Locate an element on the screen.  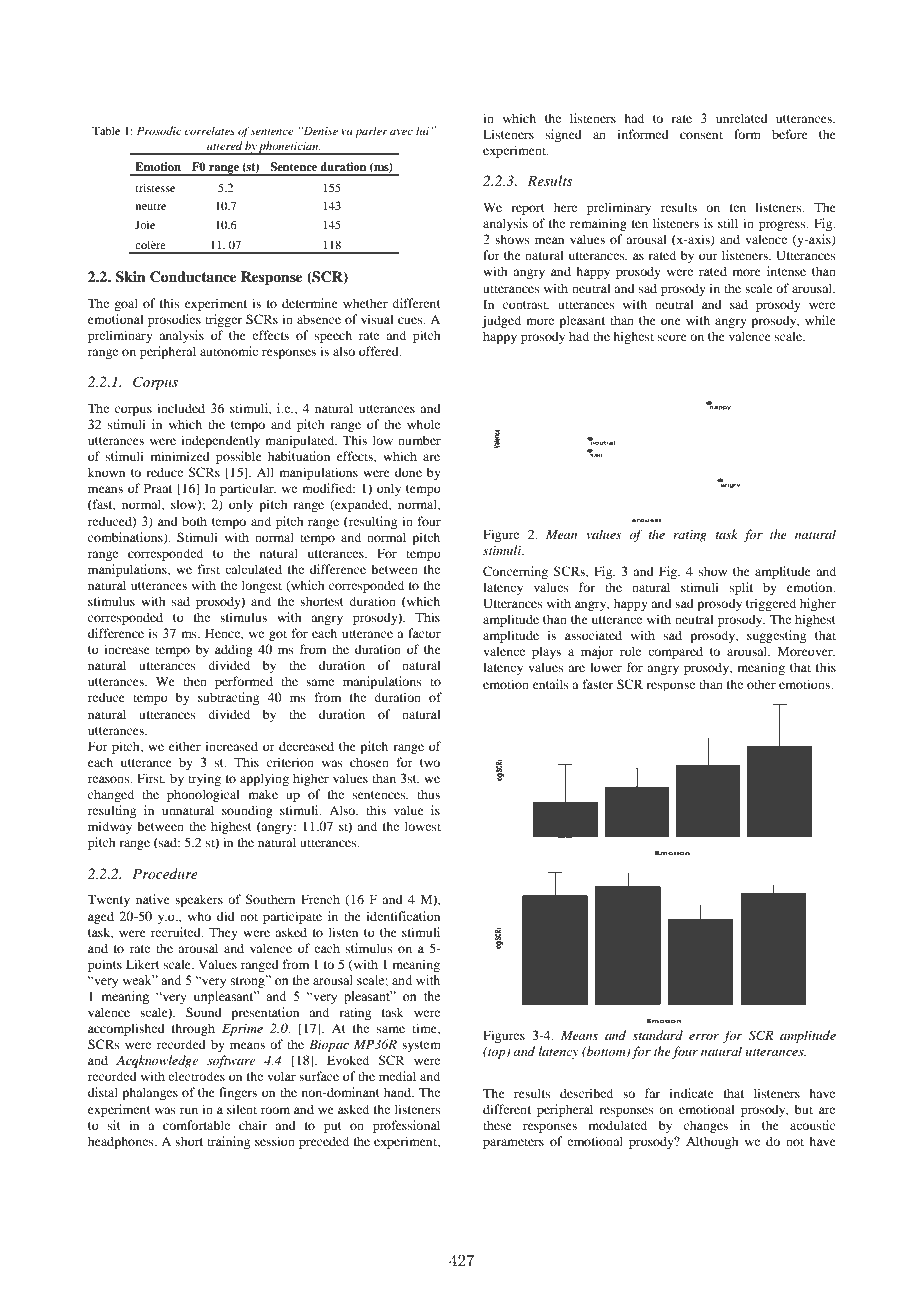
Procedure is located at coordinates (165, 873).
